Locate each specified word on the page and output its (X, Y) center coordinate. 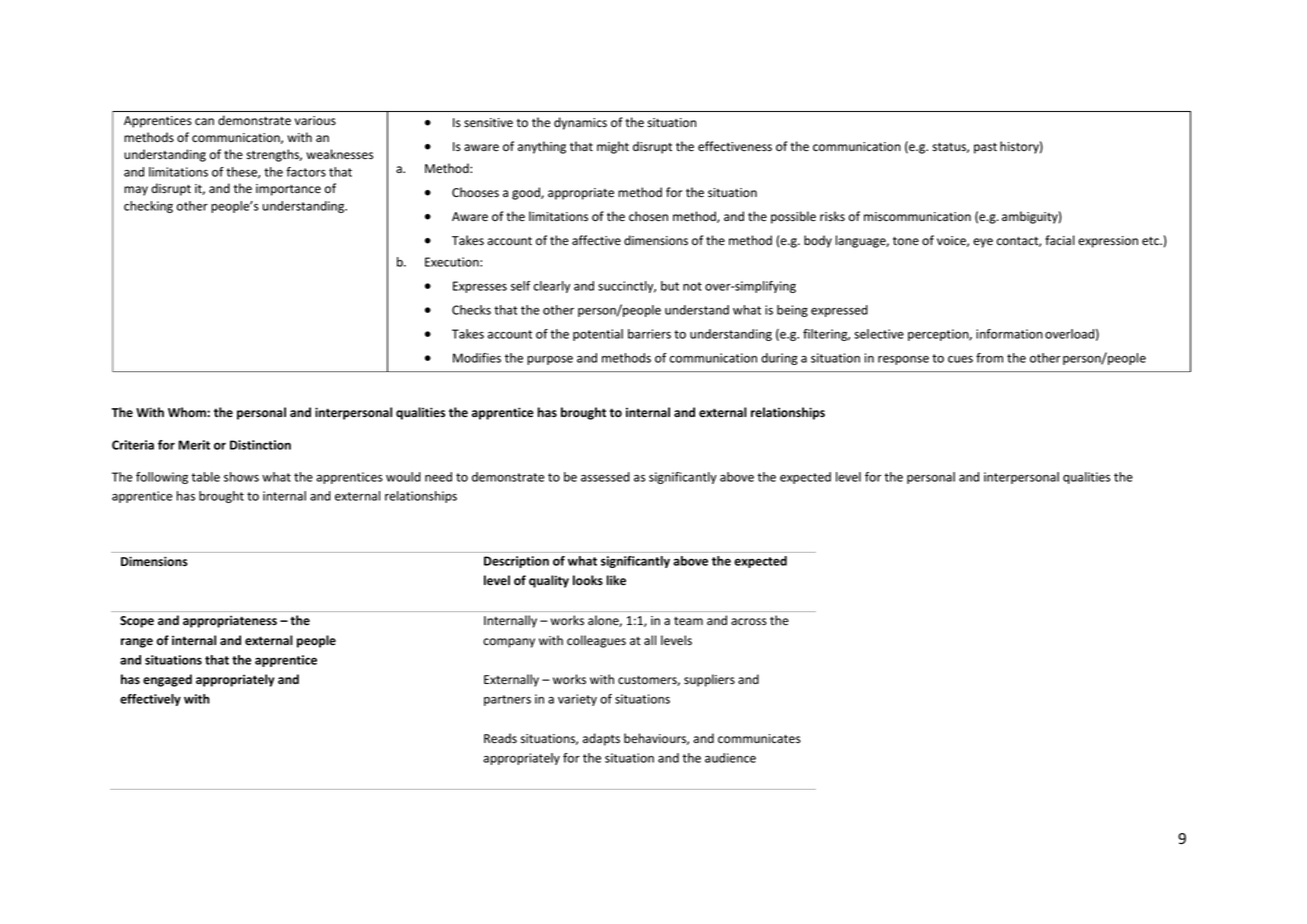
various (315, 120)
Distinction (260, 445)
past (985, 148)
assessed (605, 477)
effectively (150, 700)
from (989, 358)
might (613, 147)
